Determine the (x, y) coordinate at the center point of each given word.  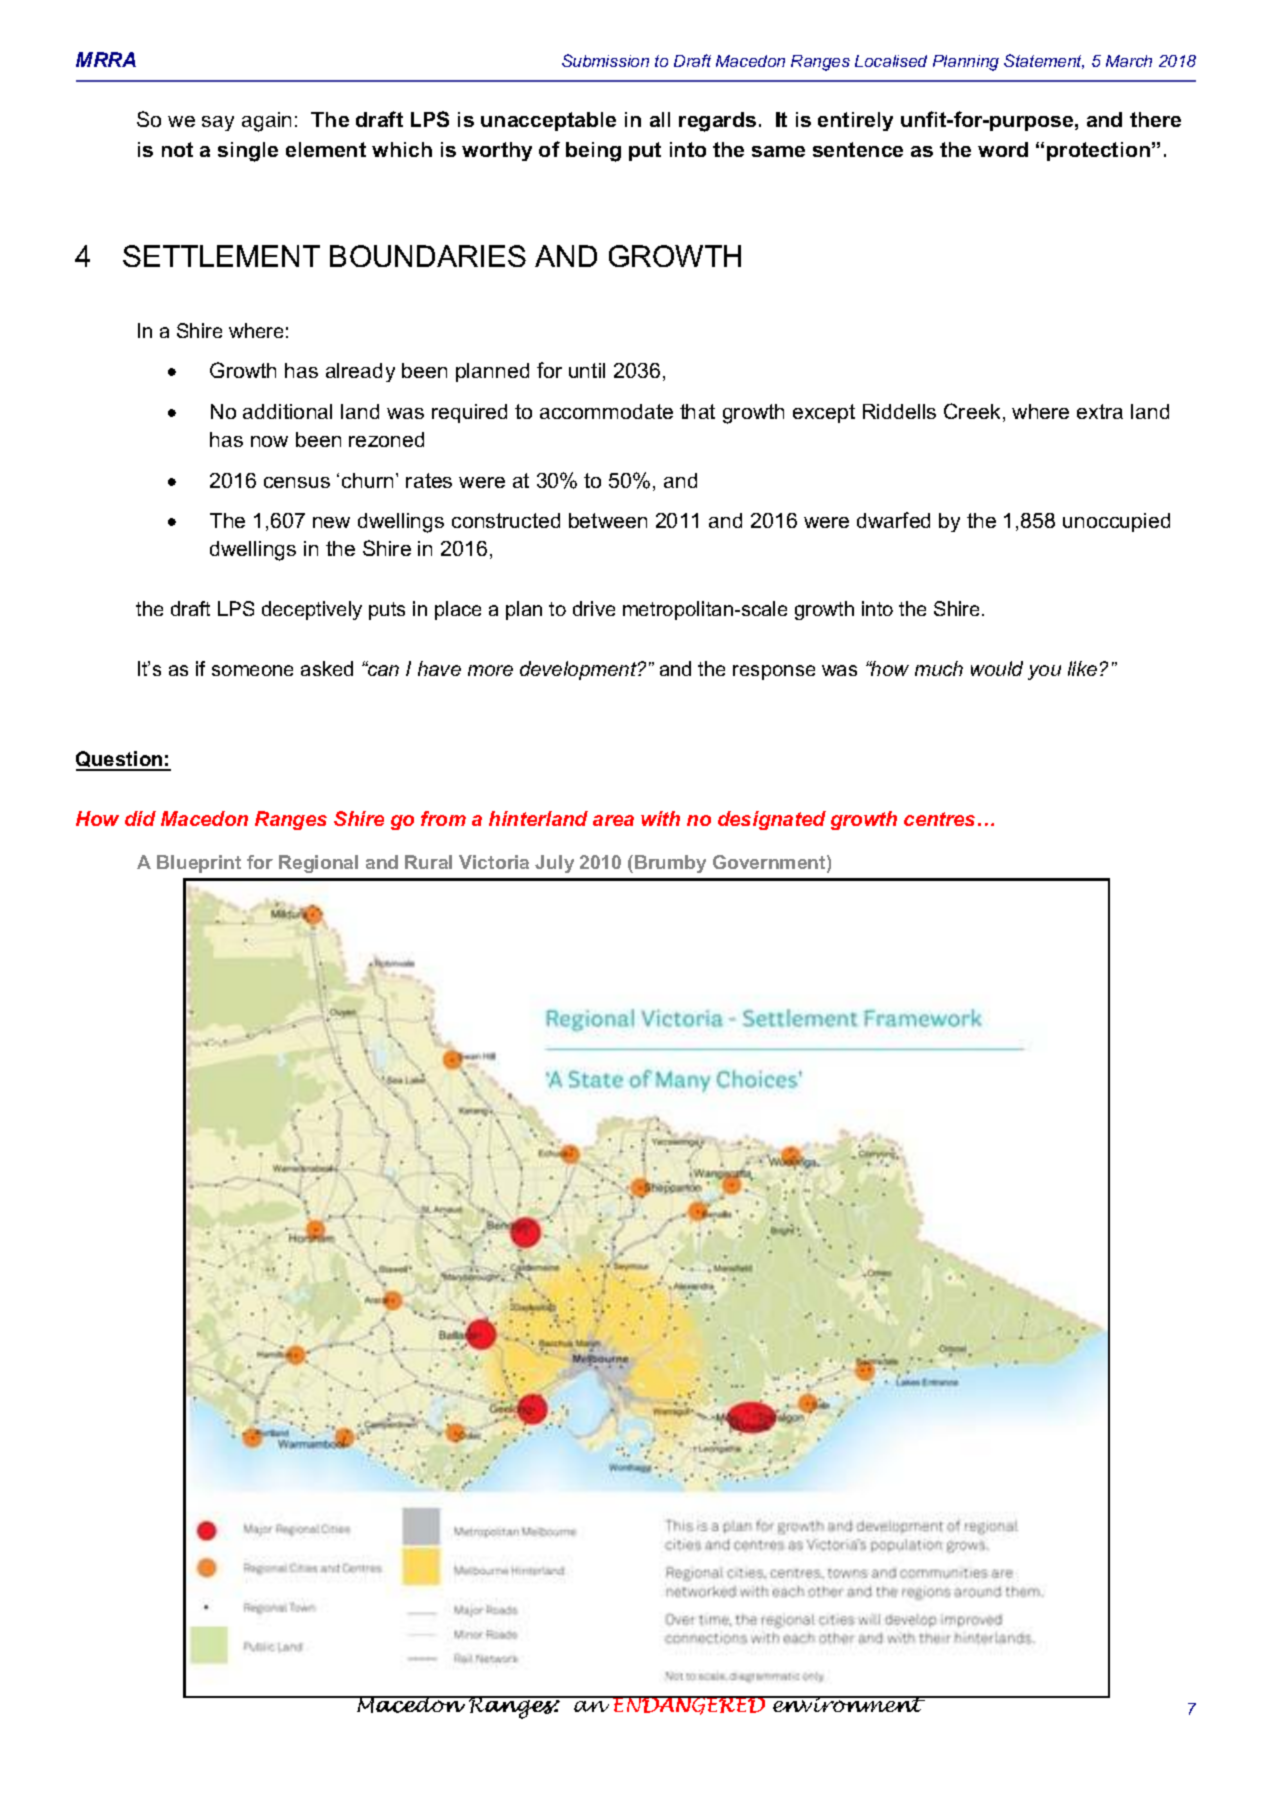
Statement (1044, 61)
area (613, 820)
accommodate (606, 411)
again (266, 122)
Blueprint (199, 864)
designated (772, 820)
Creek (972, 411)
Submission (605, 60)
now (269, 441)
